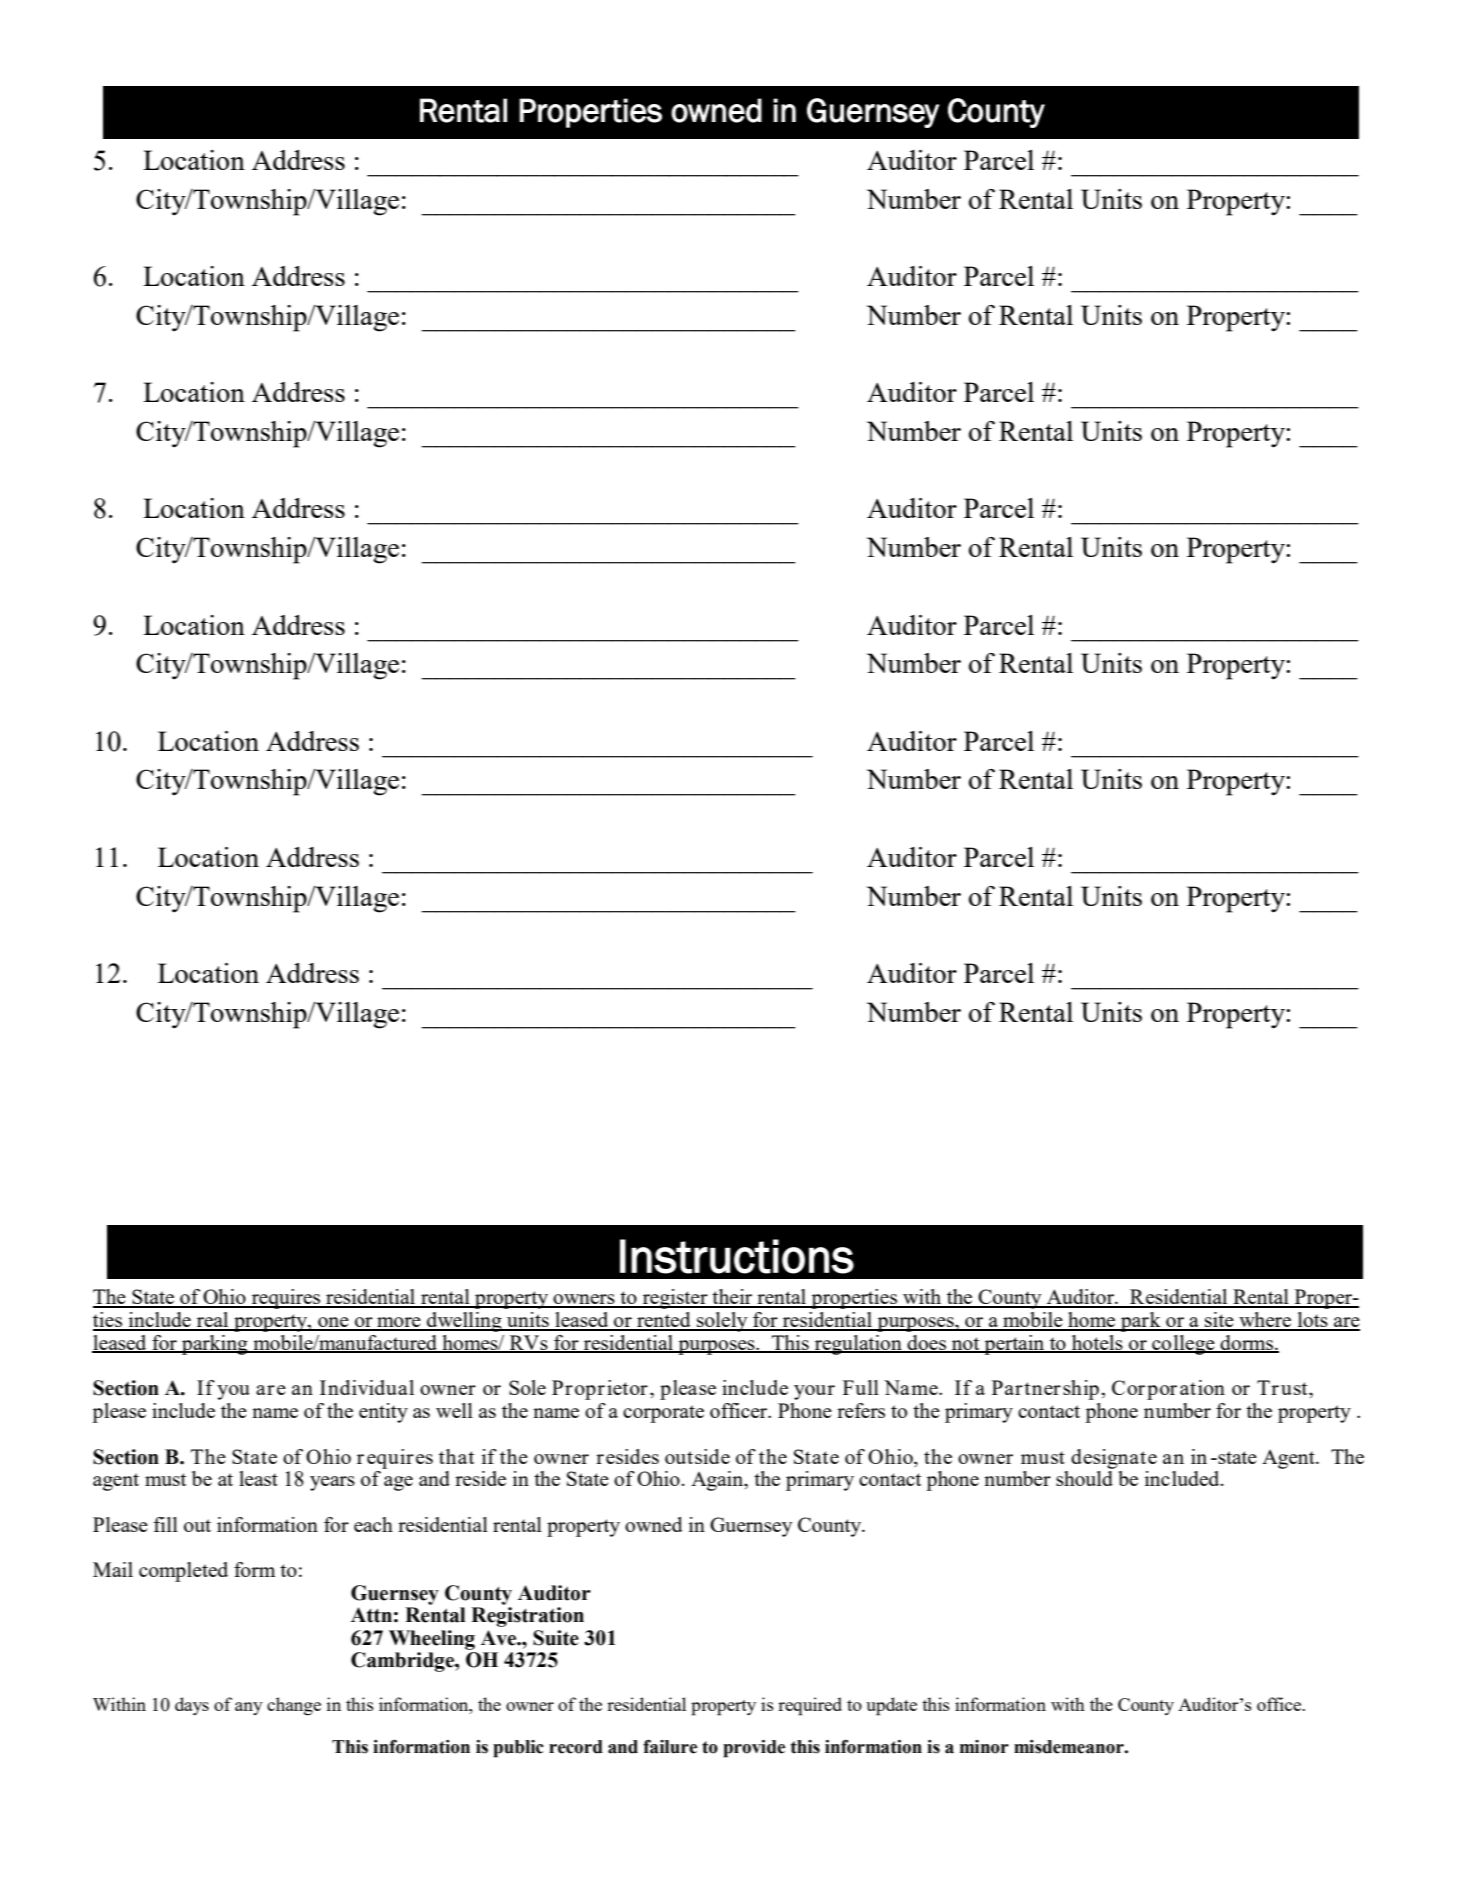  What do you see at coordinates (399, 1323) in the page?
I see `more` at bounding box center [399, 1323].
